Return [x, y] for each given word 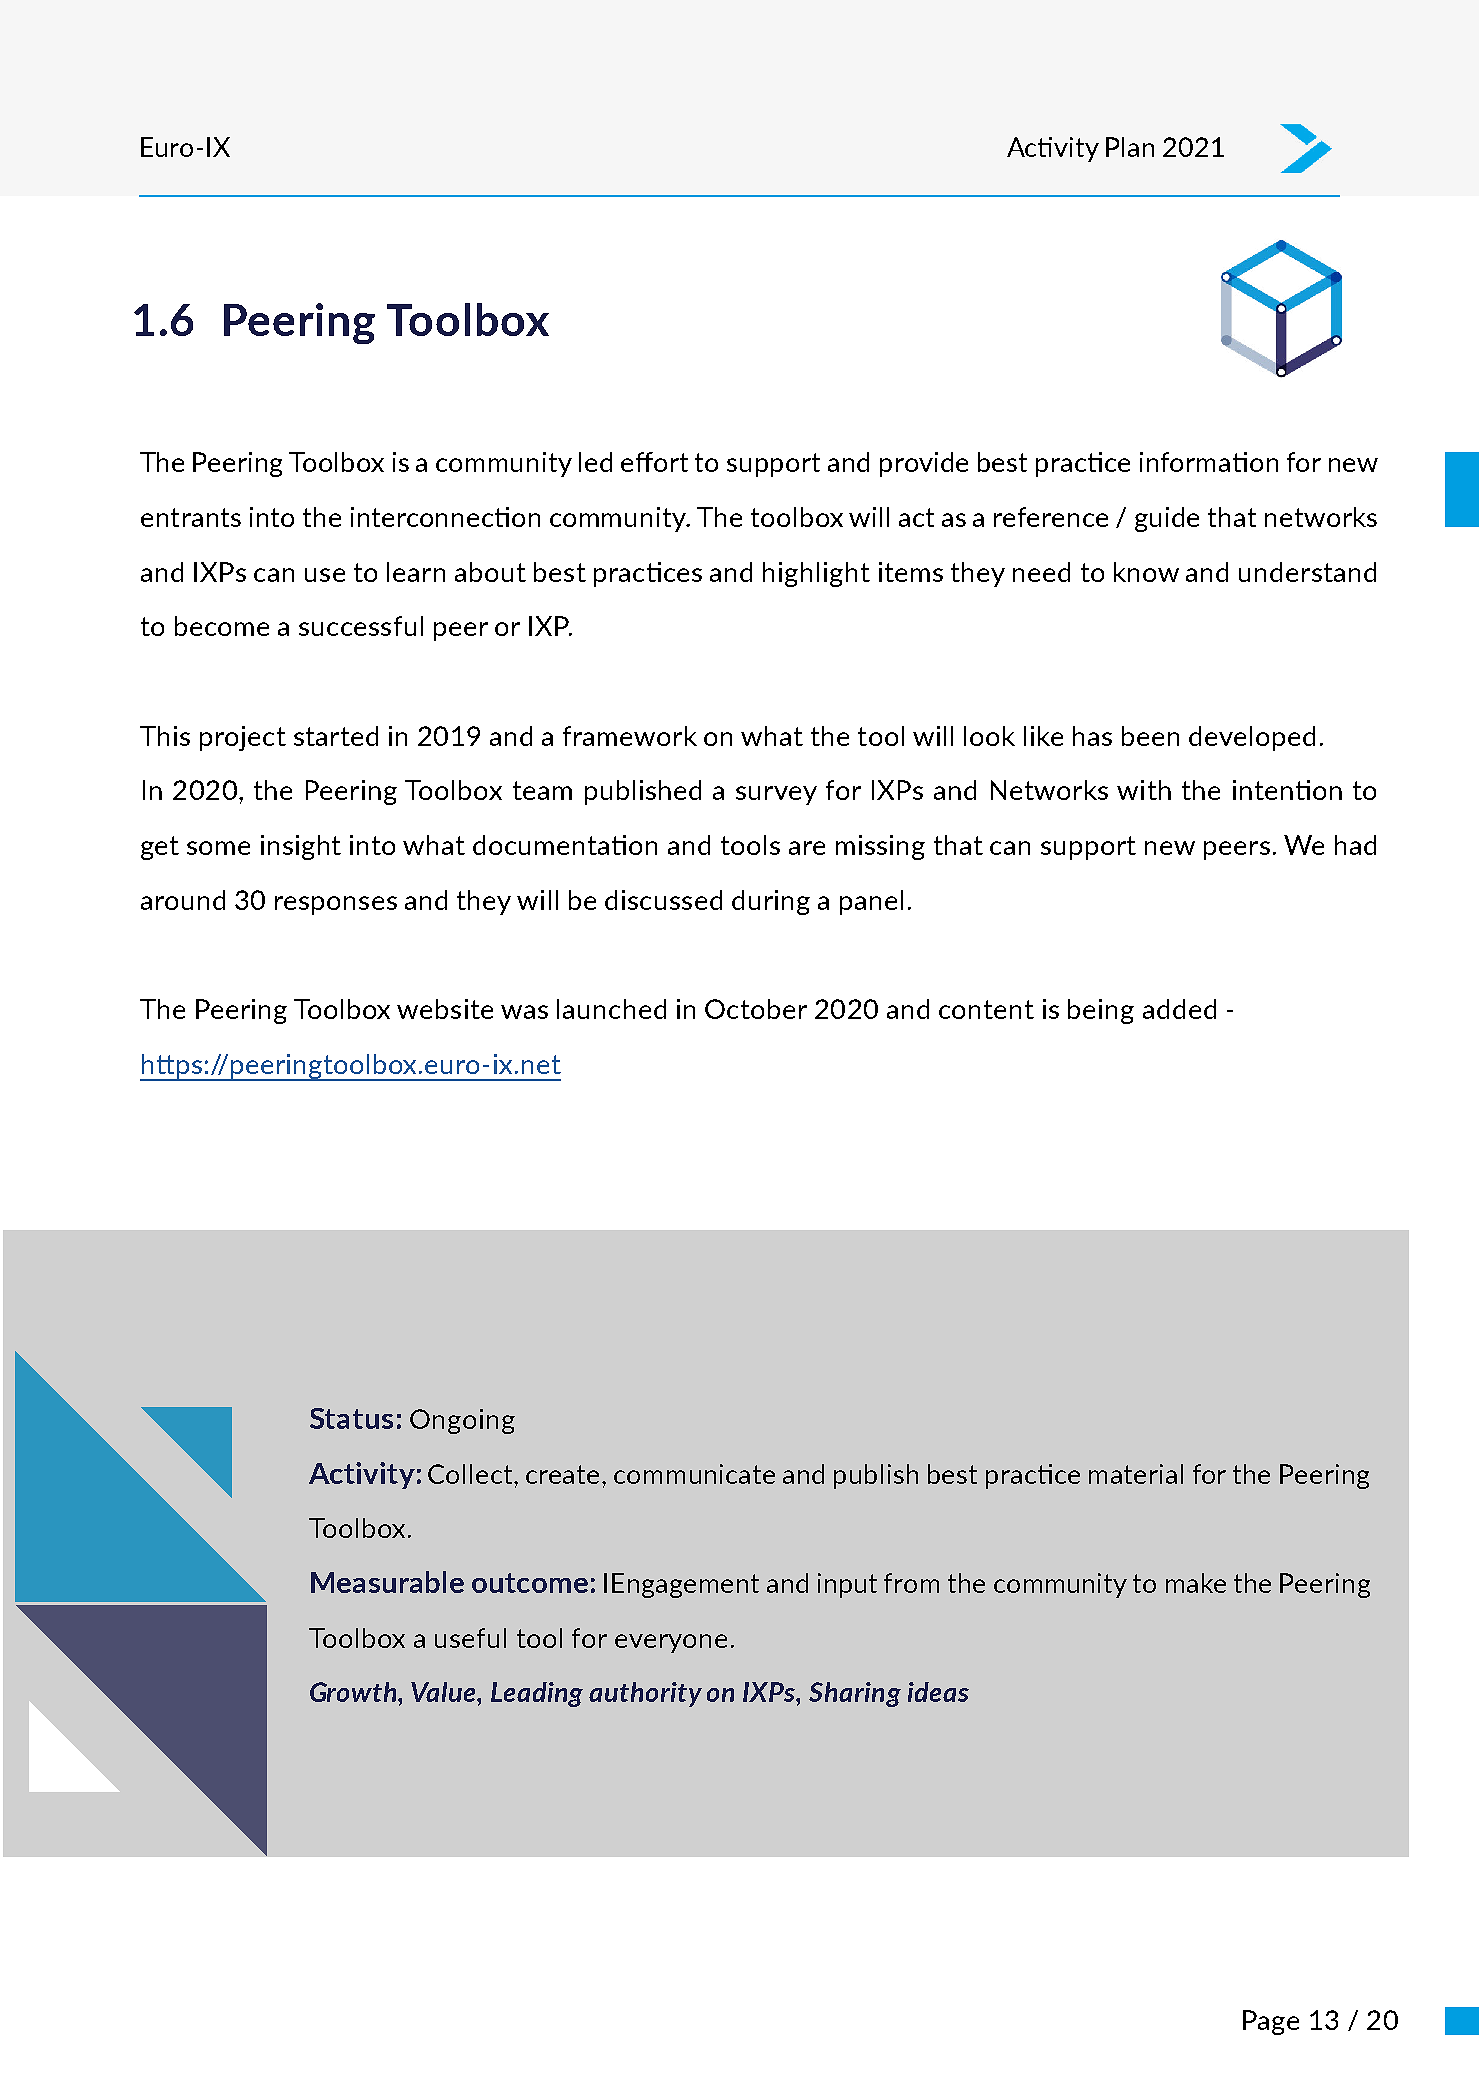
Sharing [855, 1694]
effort [654, 462]
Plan [1130, 147]
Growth [354, 1692]
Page [1271, 2022]
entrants [191, 517]
